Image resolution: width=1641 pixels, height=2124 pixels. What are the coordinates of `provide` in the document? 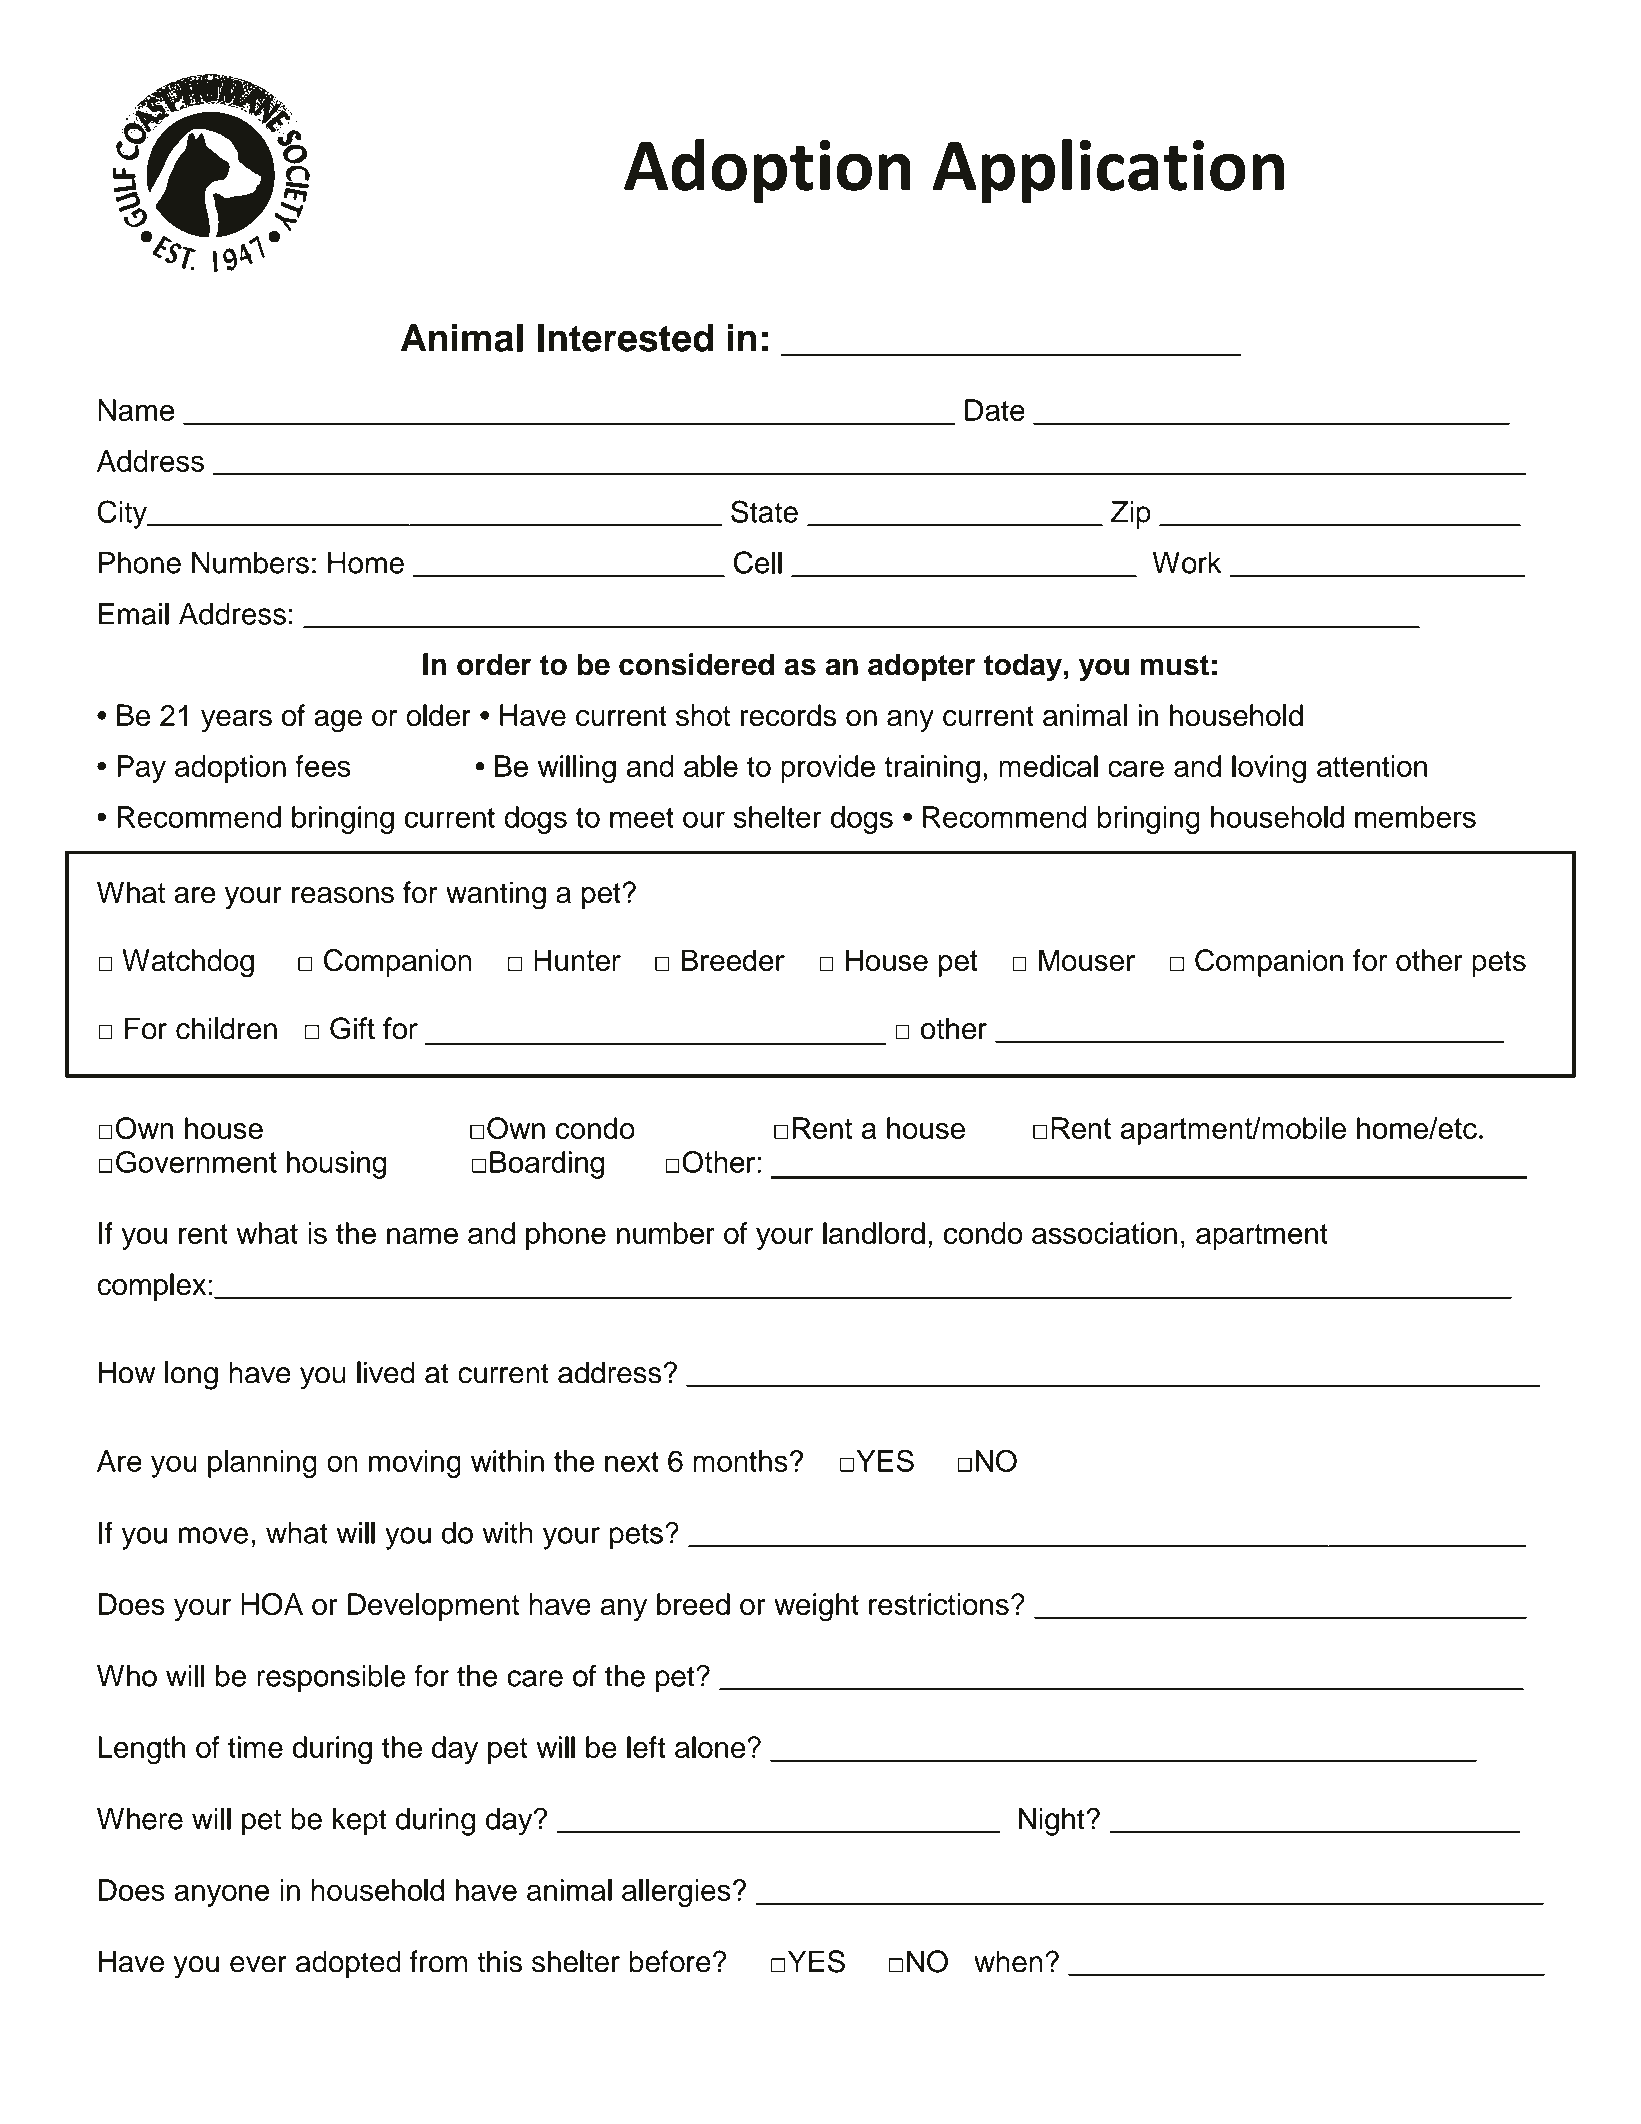 It's located at (828, 769).
